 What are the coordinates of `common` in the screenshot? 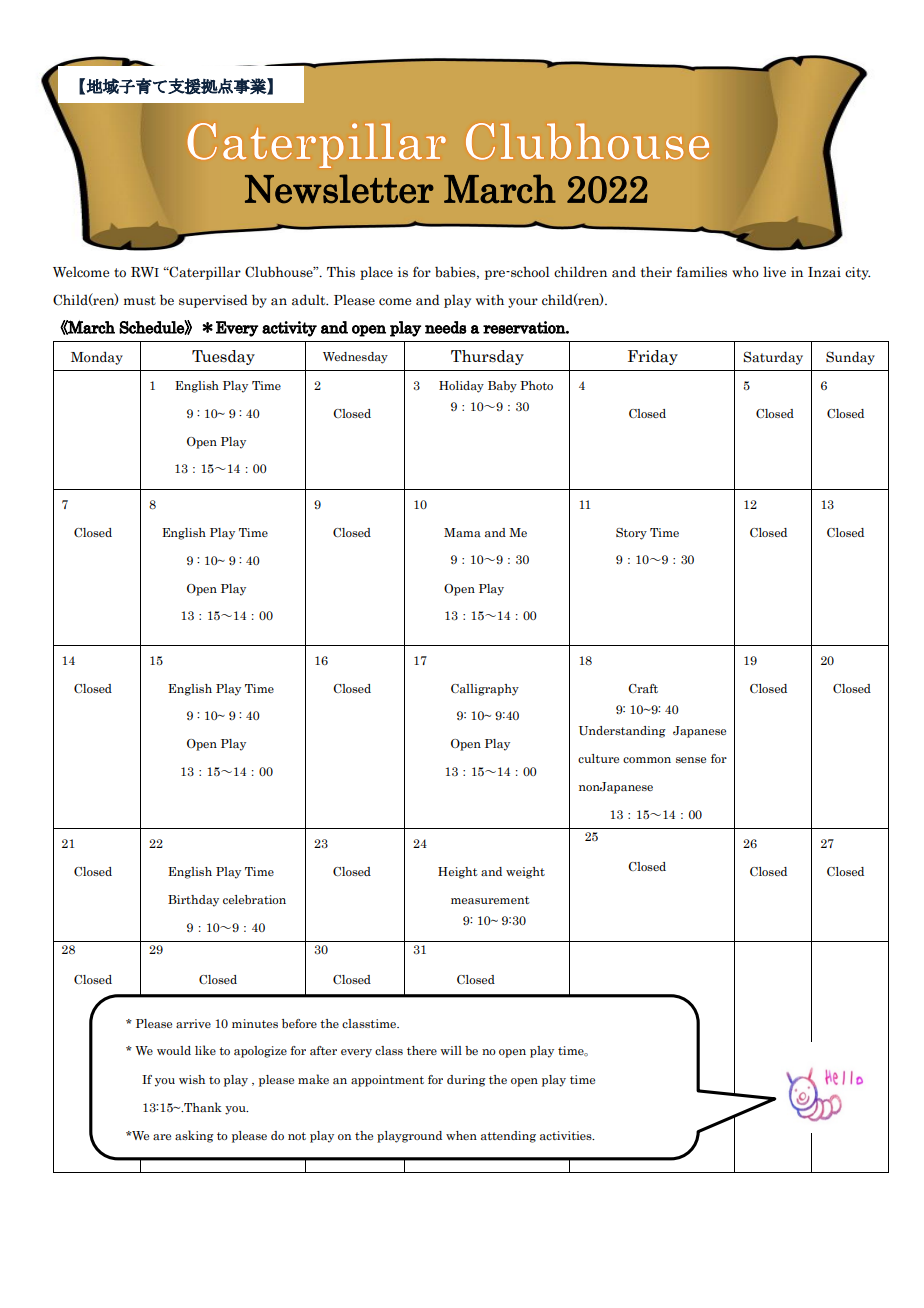 It's located at (647, 760).
